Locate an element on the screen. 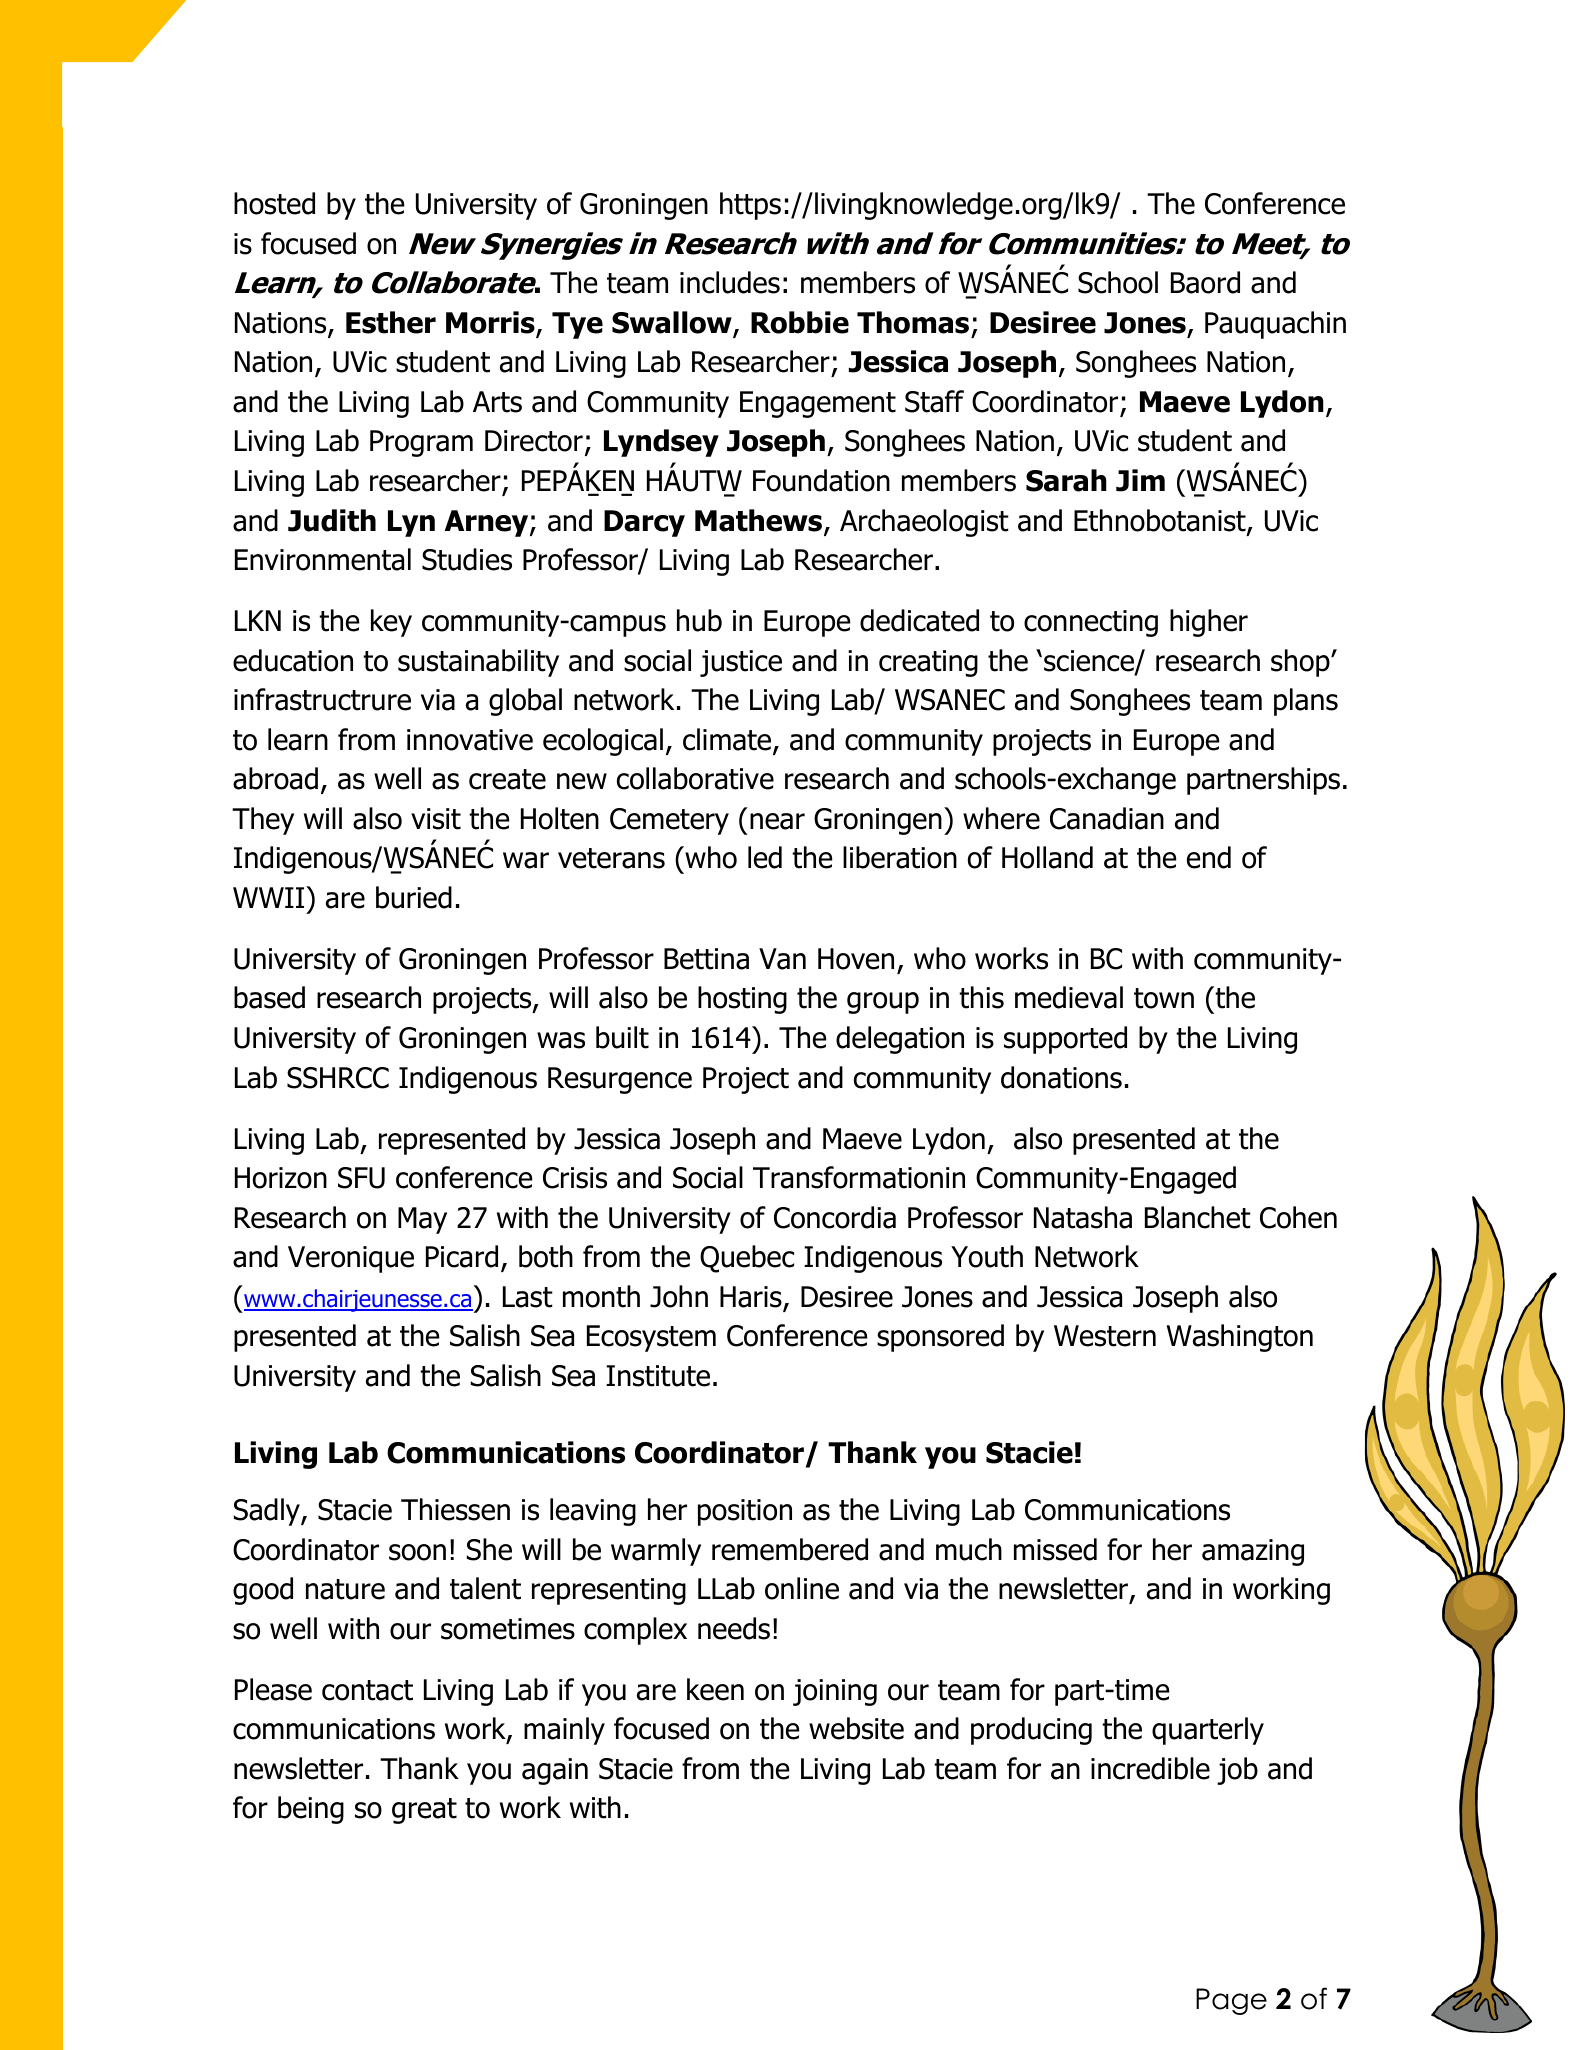 This screenshot has width=1584, height=2050. visit is located at coordinates (436, 819).
